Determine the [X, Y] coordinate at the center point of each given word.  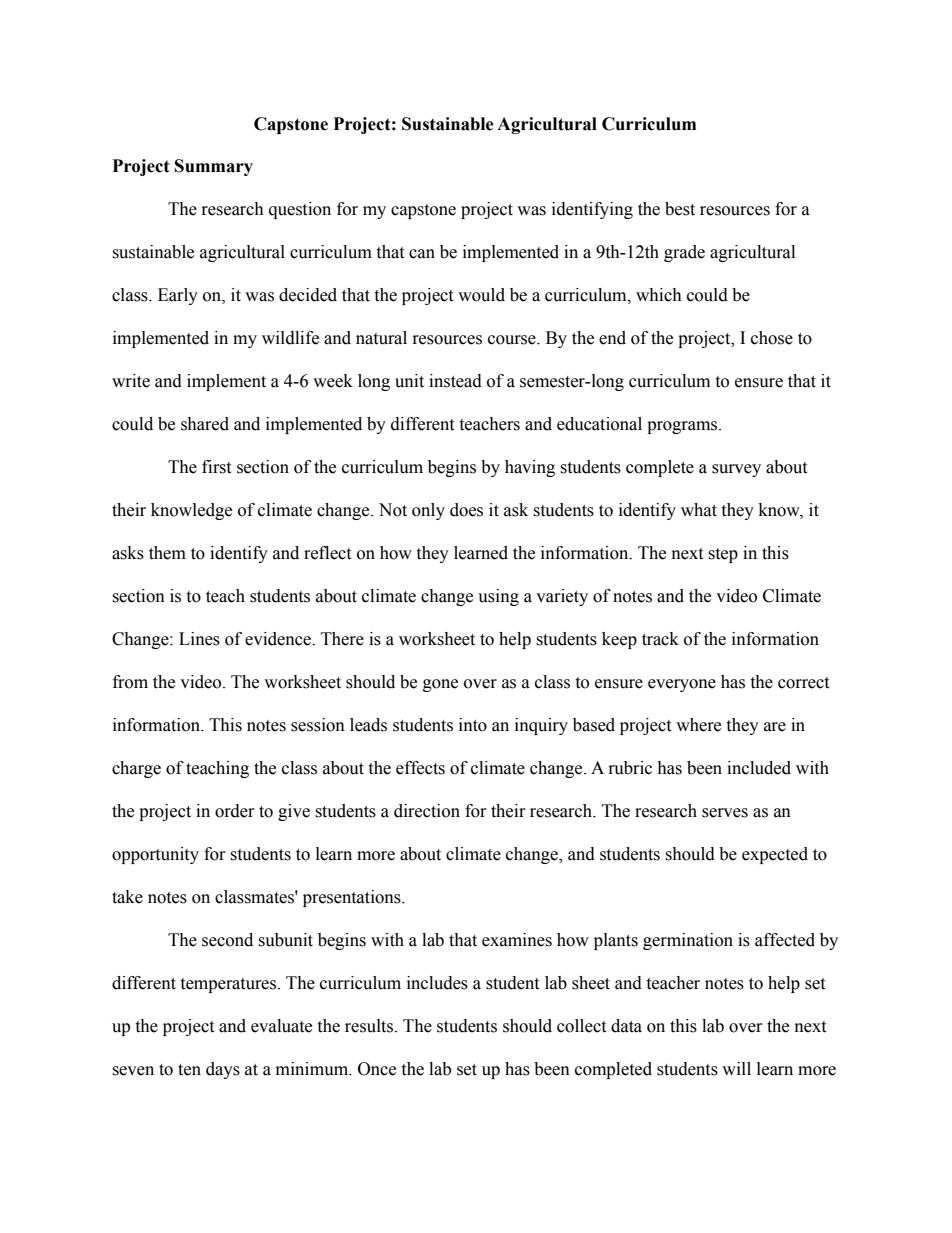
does [466, 510]
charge [136, 769]
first [216, 467]
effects [420, 768]
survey [736, 470]
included [759, 768]
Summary [214, 167]
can [422, 254]
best [680, 209]
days [223, 1070]
